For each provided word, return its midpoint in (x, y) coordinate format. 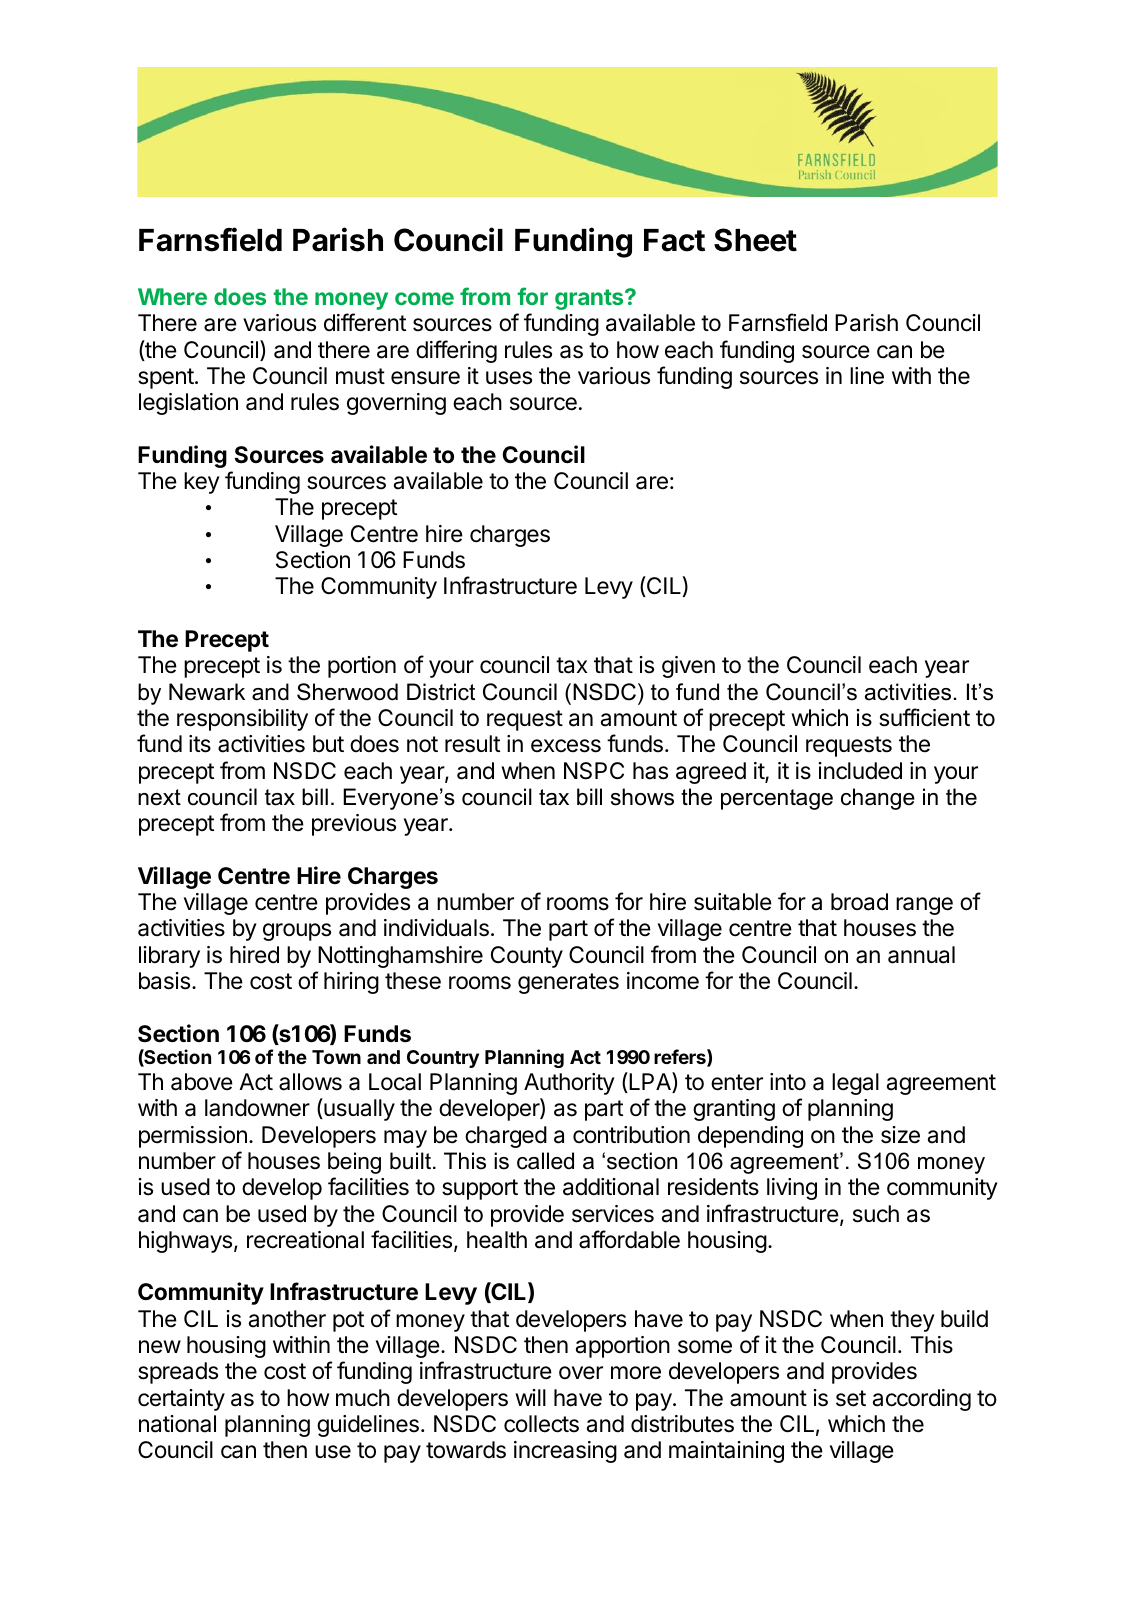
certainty (181, 1400)
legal (855, 1084)
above (202, 1082)
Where (172, 296)
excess (566, 746)
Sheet (755, 240)
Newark (207, 692)
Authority (569, 1084)
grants (590, 299)
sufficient (924, 717)
